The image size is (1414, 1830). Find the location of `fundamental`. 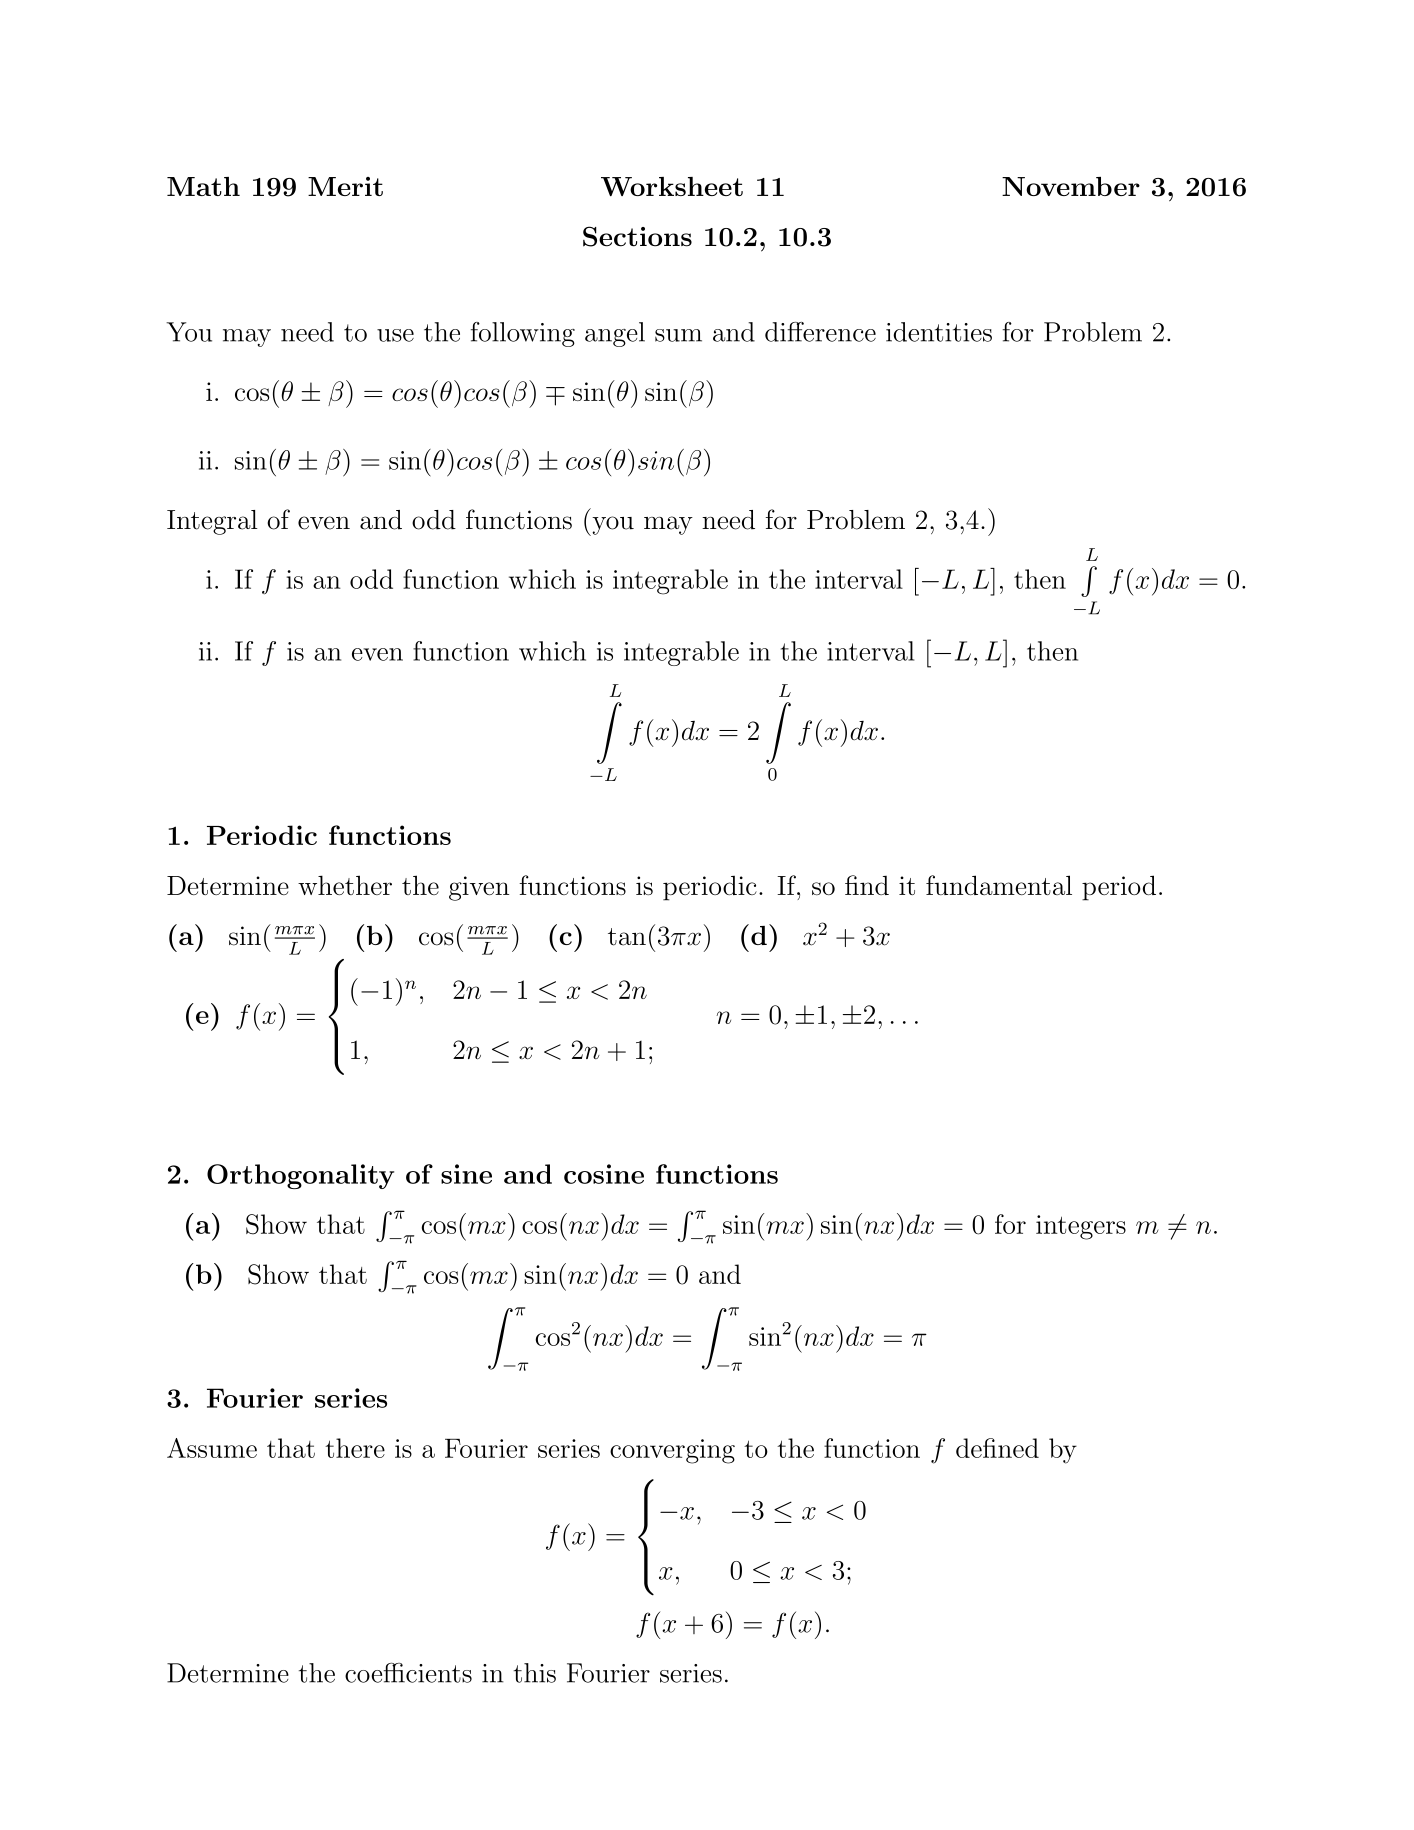

fundamental is located at coordinates (999, 885).
